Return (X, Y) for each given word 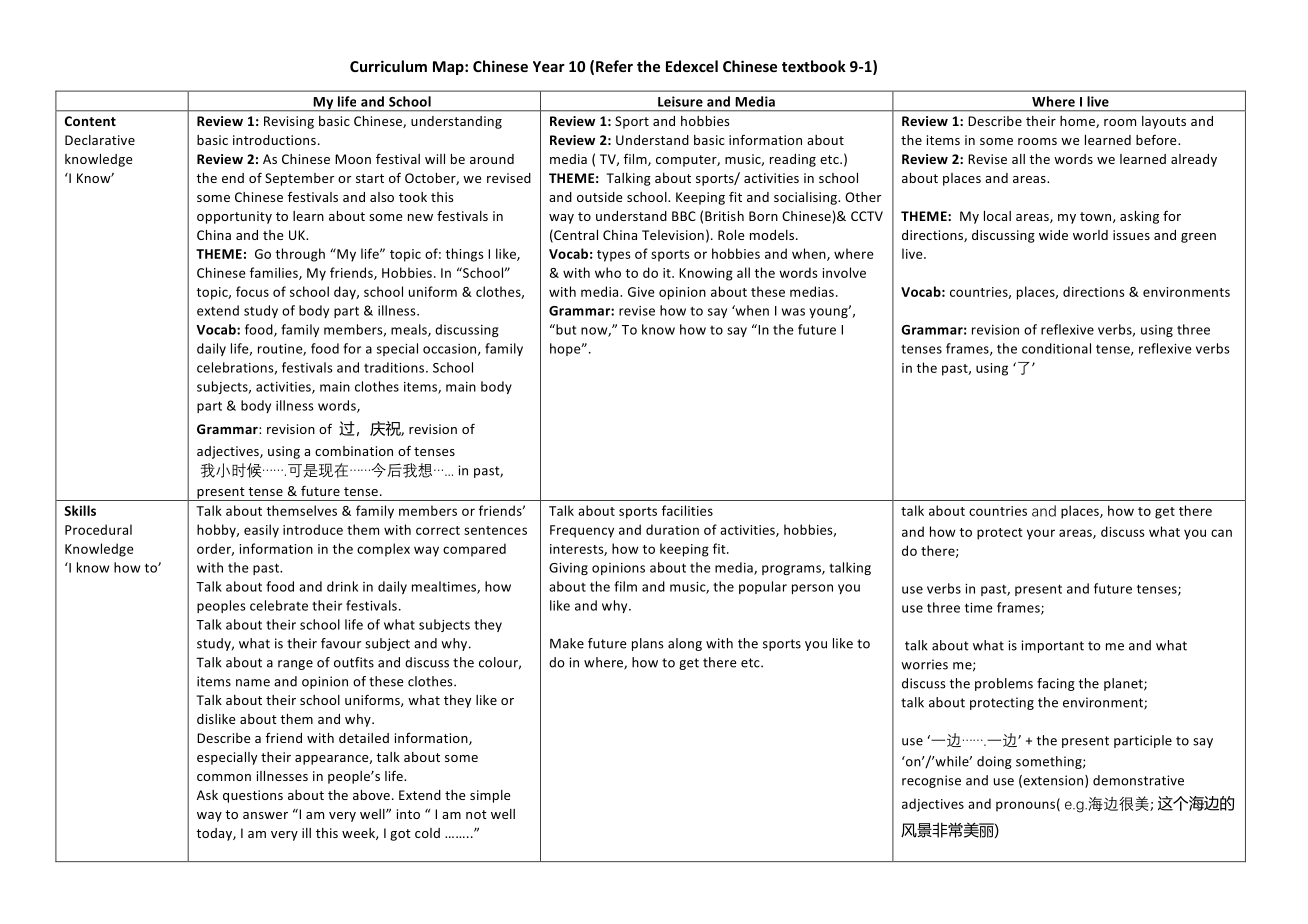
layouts (1164, 122)
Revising (289, 122)
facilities (687, 510)
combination (354, 451)
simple (490, 796)
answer (265, 815)
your (1041, 534)
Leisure (680, 101)
